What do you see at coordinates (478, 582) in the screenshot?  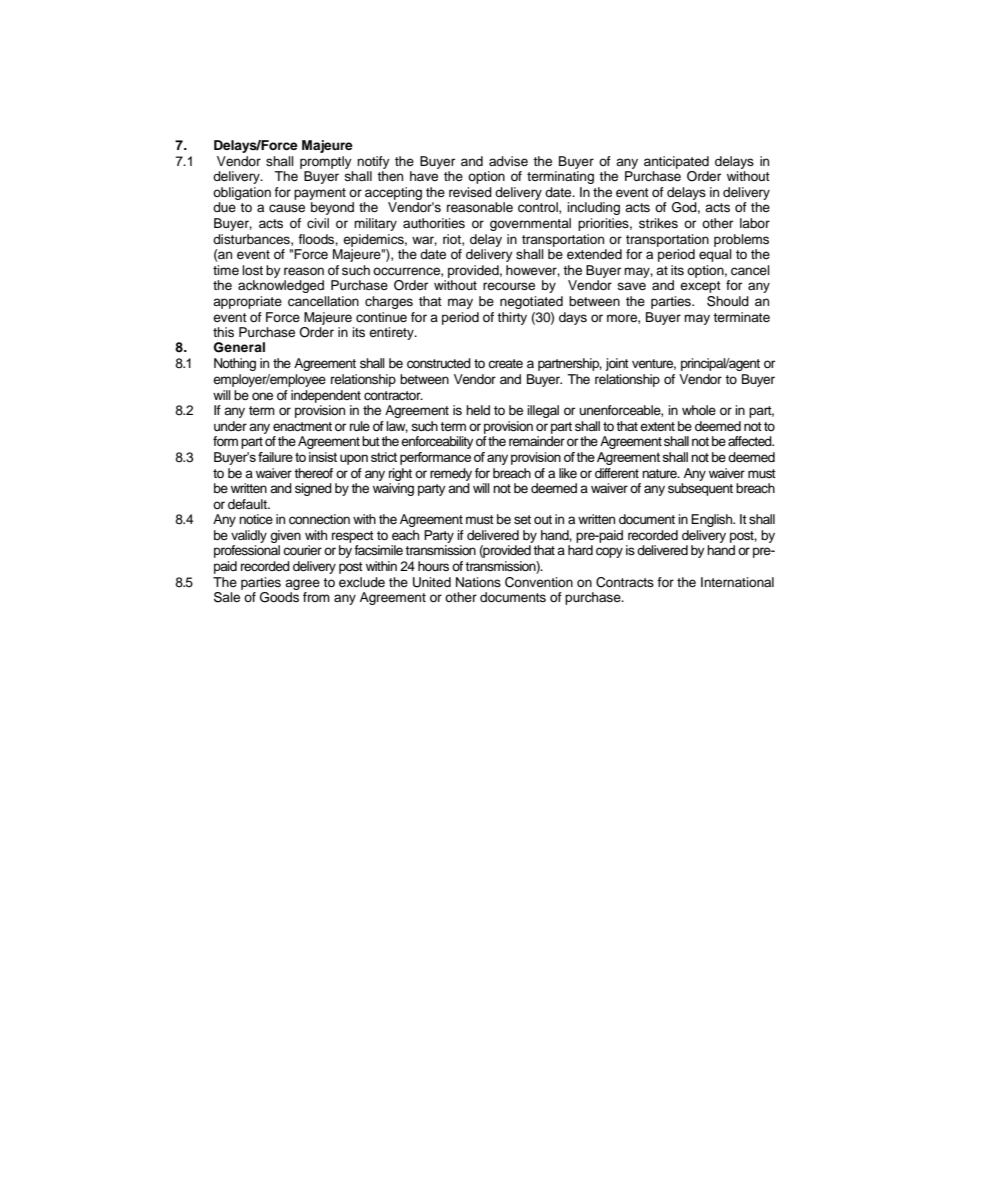 I see `Nations` at bounding box center [478, 582].
